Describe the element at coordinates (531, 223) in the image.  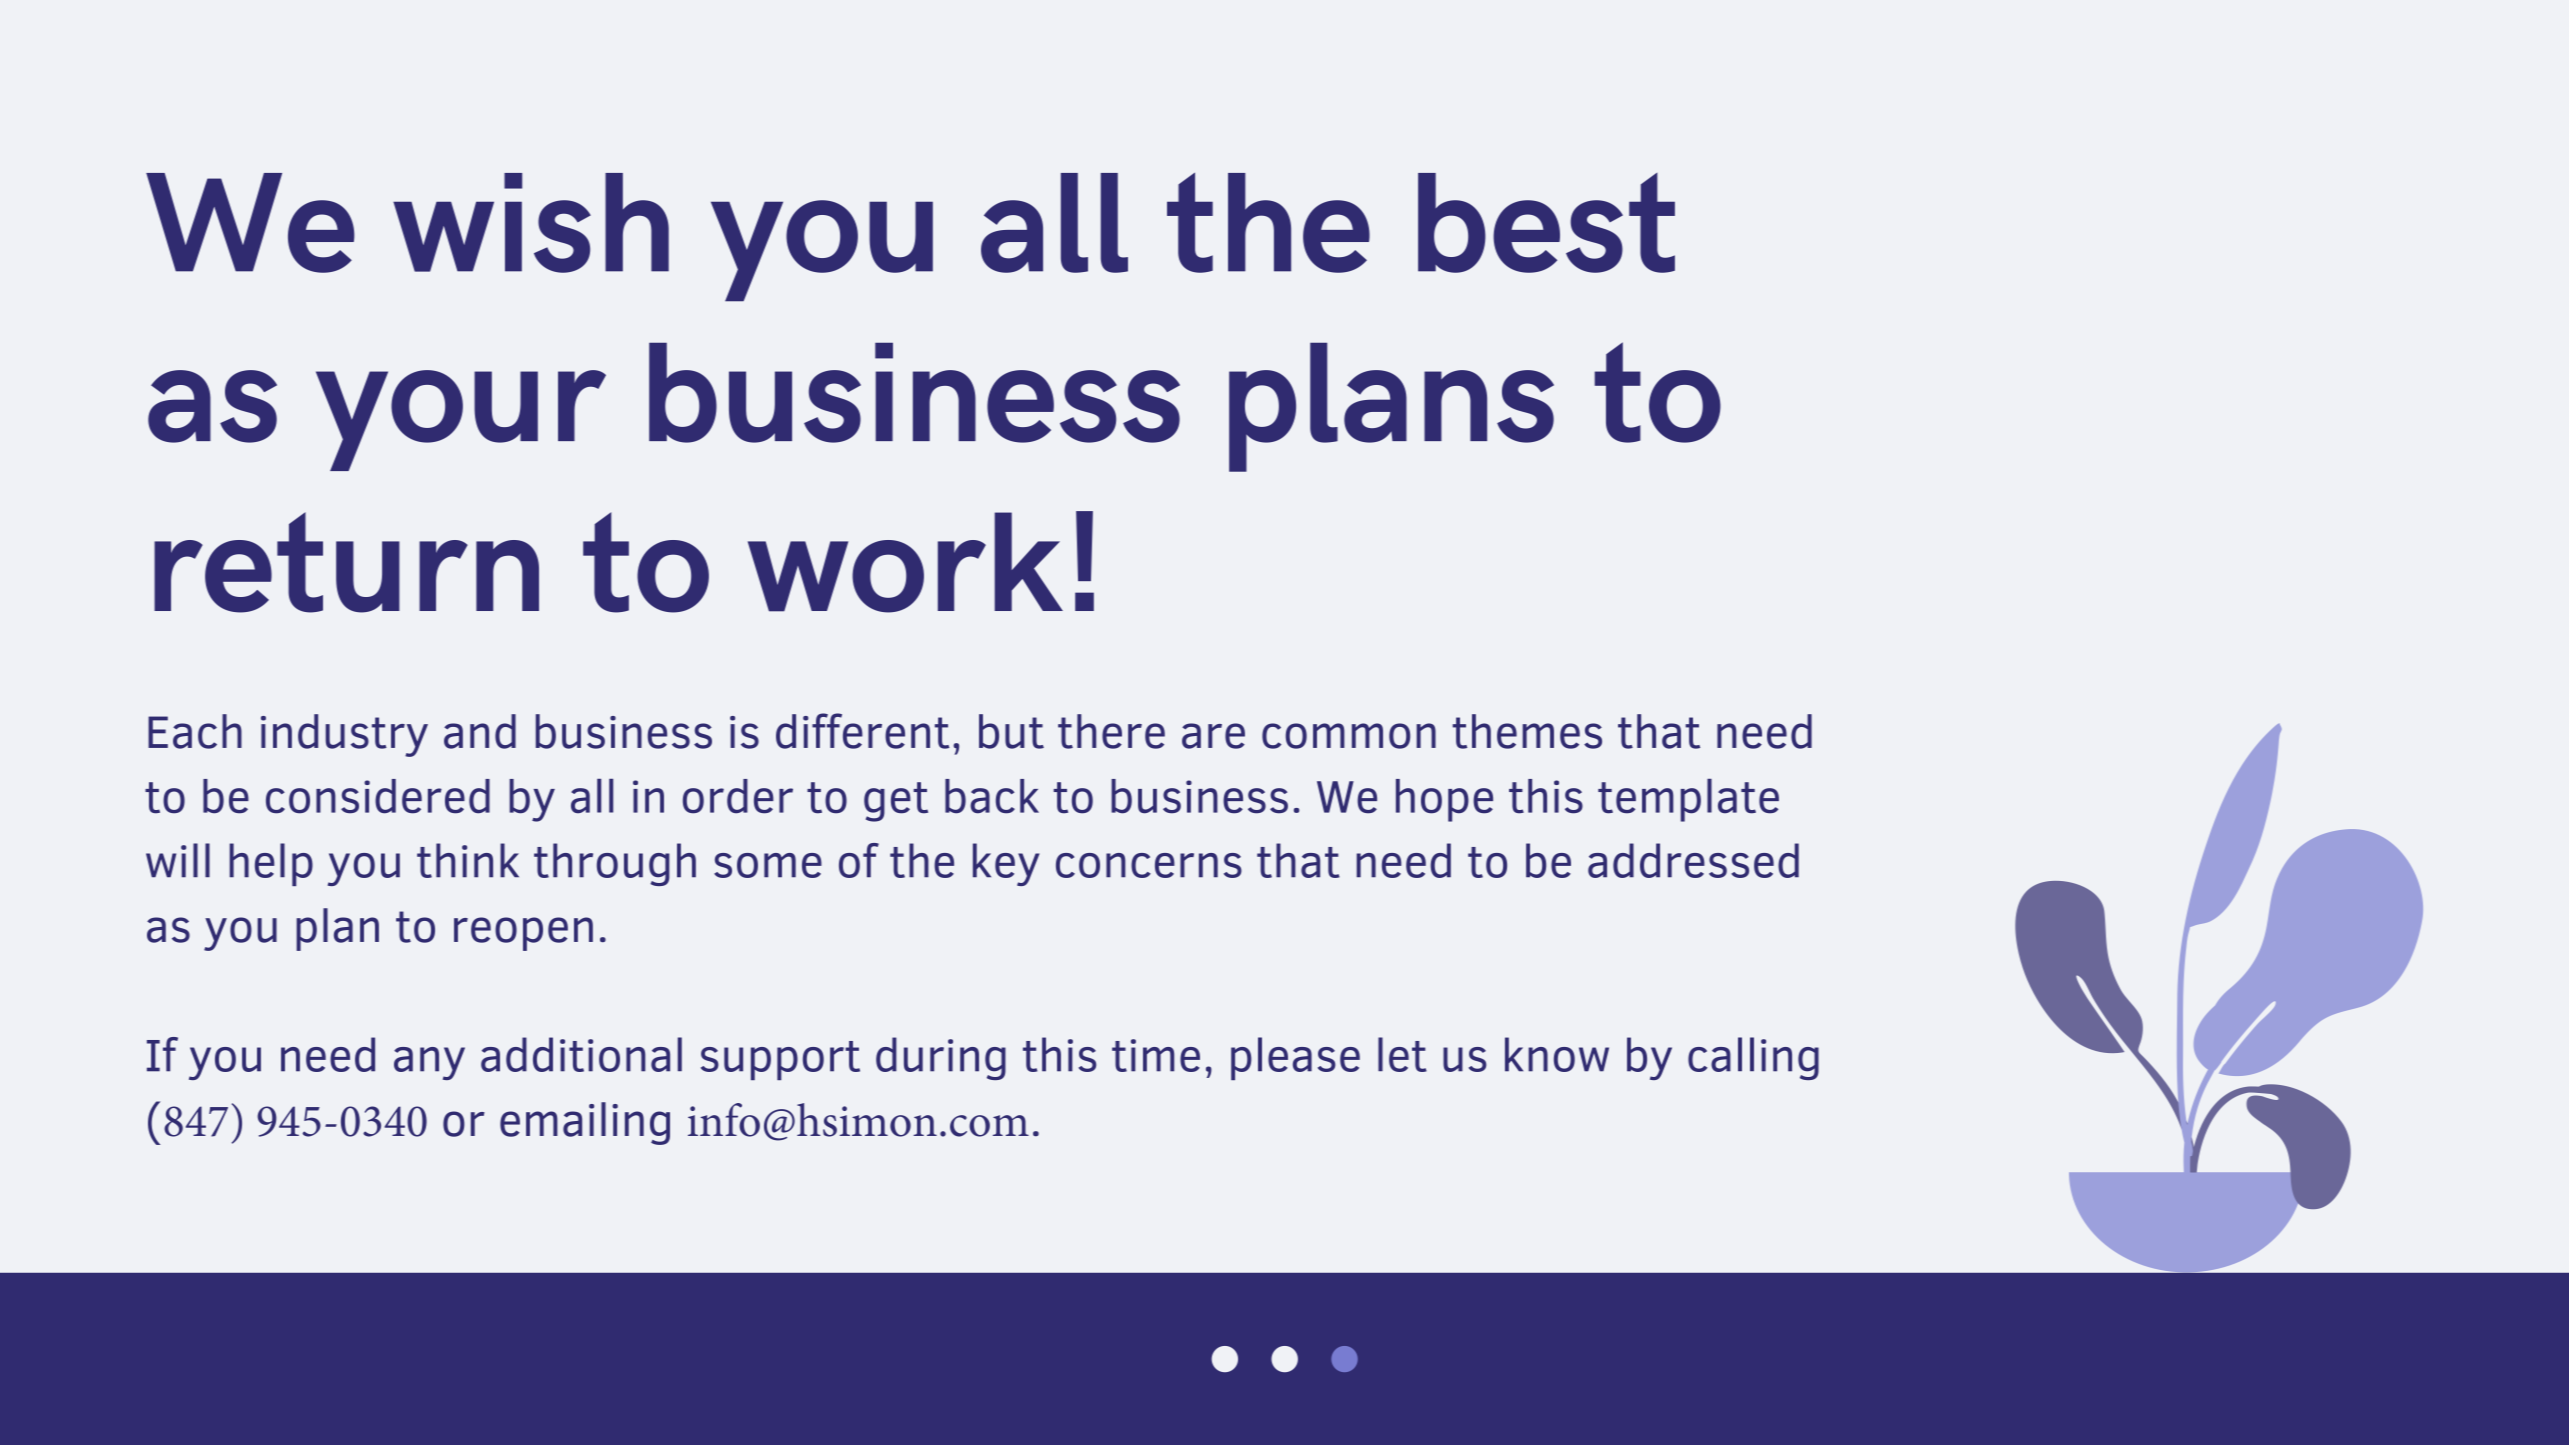
I see `wish` at that location.
